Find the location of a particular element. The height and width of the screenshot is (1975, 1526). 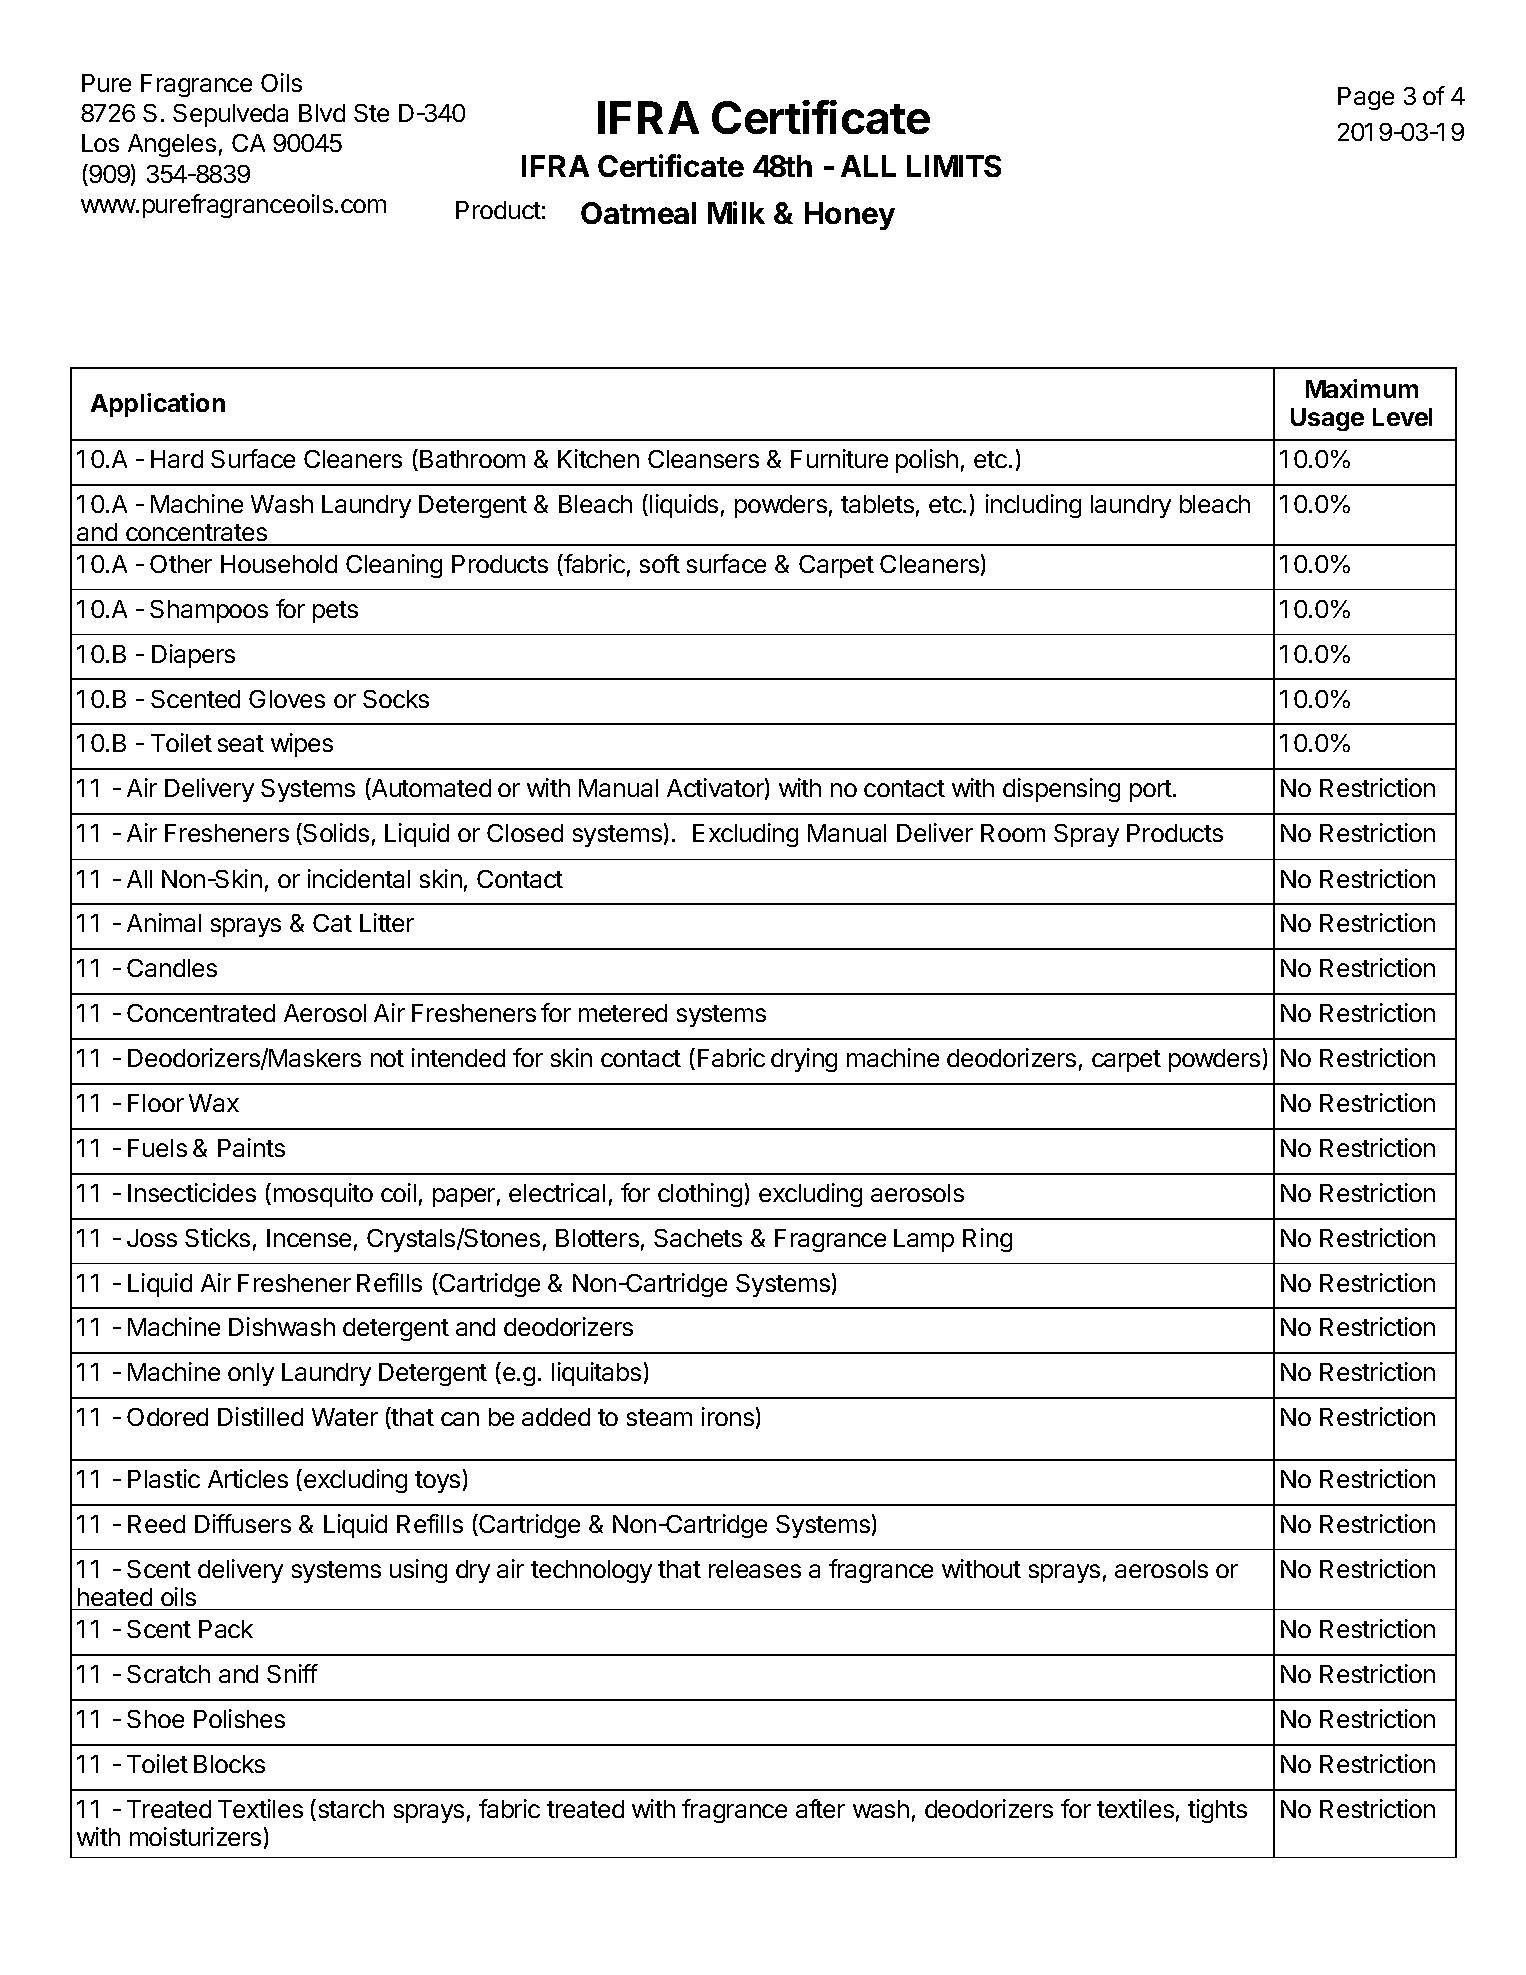

Milk is located at coordinates (736, 212).
